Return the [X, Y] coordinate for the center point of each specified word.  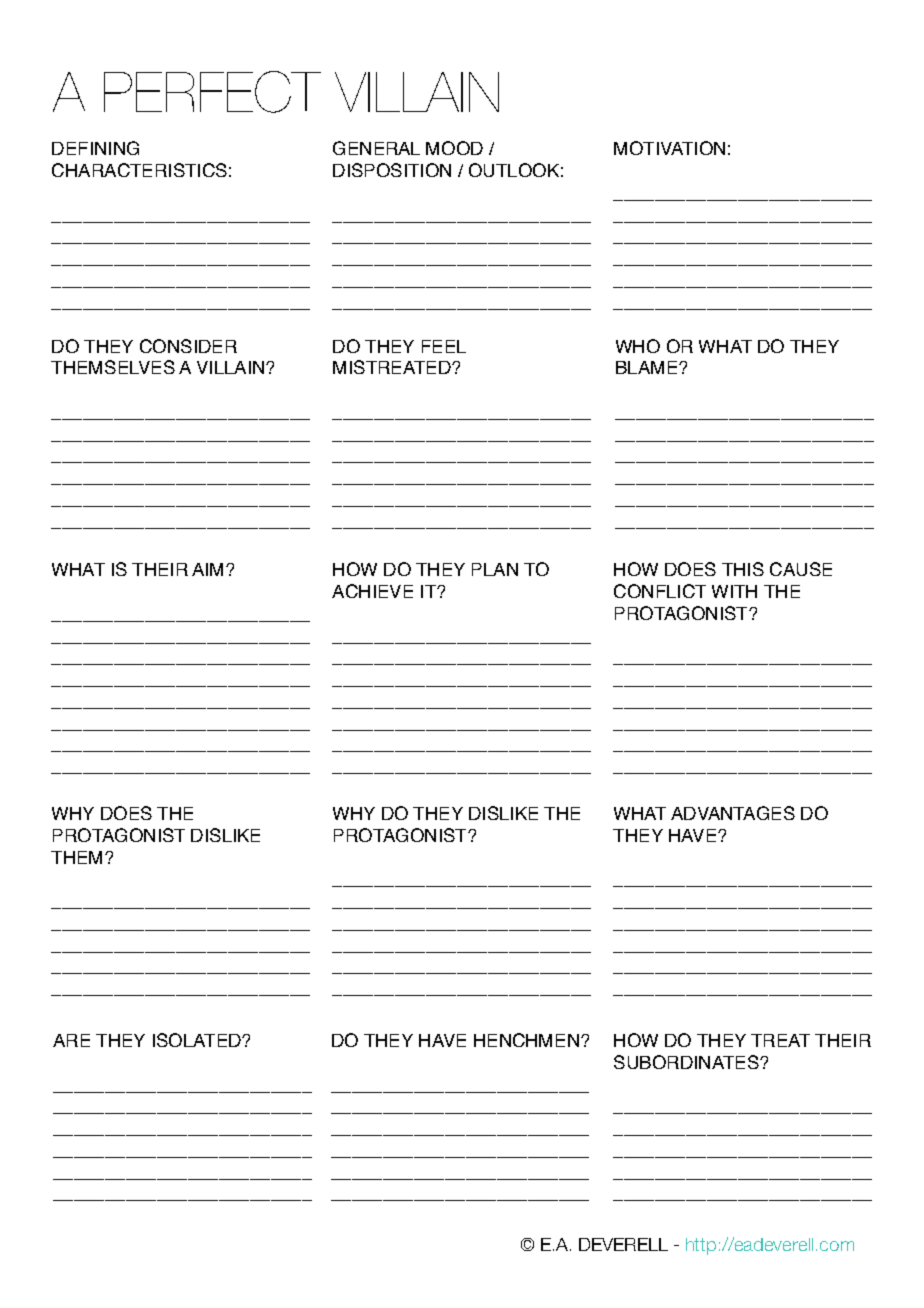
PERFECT [212, 92]
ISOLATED [198, 1040]
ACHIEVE [372, 591]
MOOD [454, 148]
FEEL [444, 346]
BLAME [648, 367]
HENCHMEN [526, 1040]
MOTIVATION [669, 148]
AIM [207, 569]
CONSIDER [188, 346]
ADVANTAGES [733, 813]
